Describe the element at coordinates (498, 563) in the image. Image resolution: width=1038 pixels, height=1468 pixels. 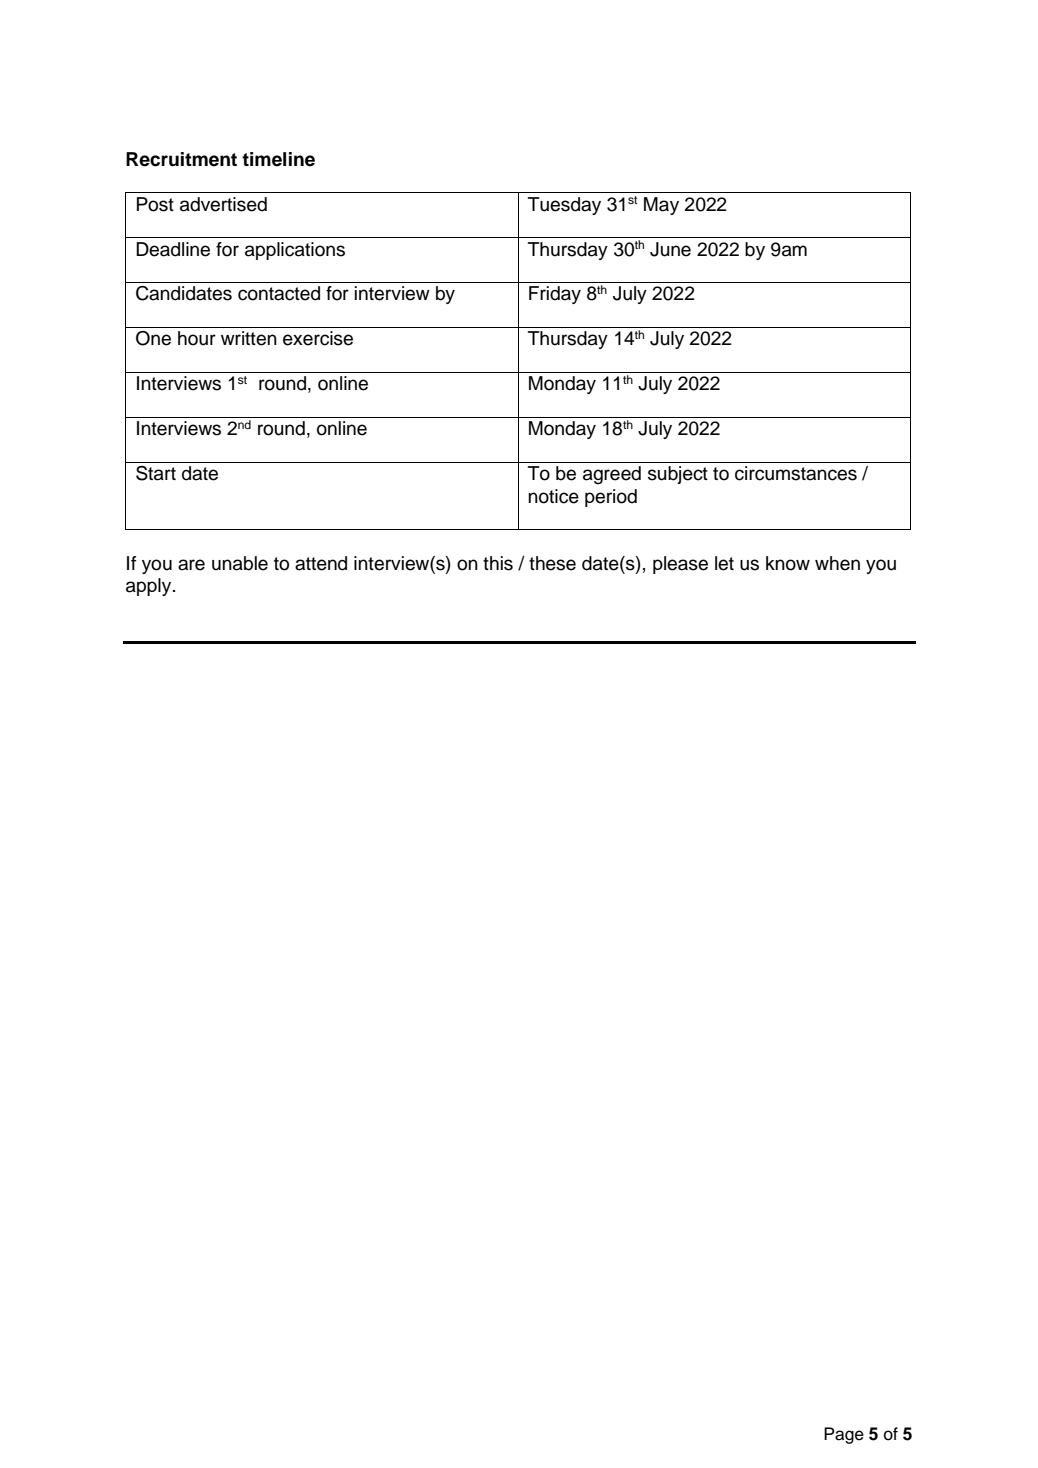
I see `this` at that location.
